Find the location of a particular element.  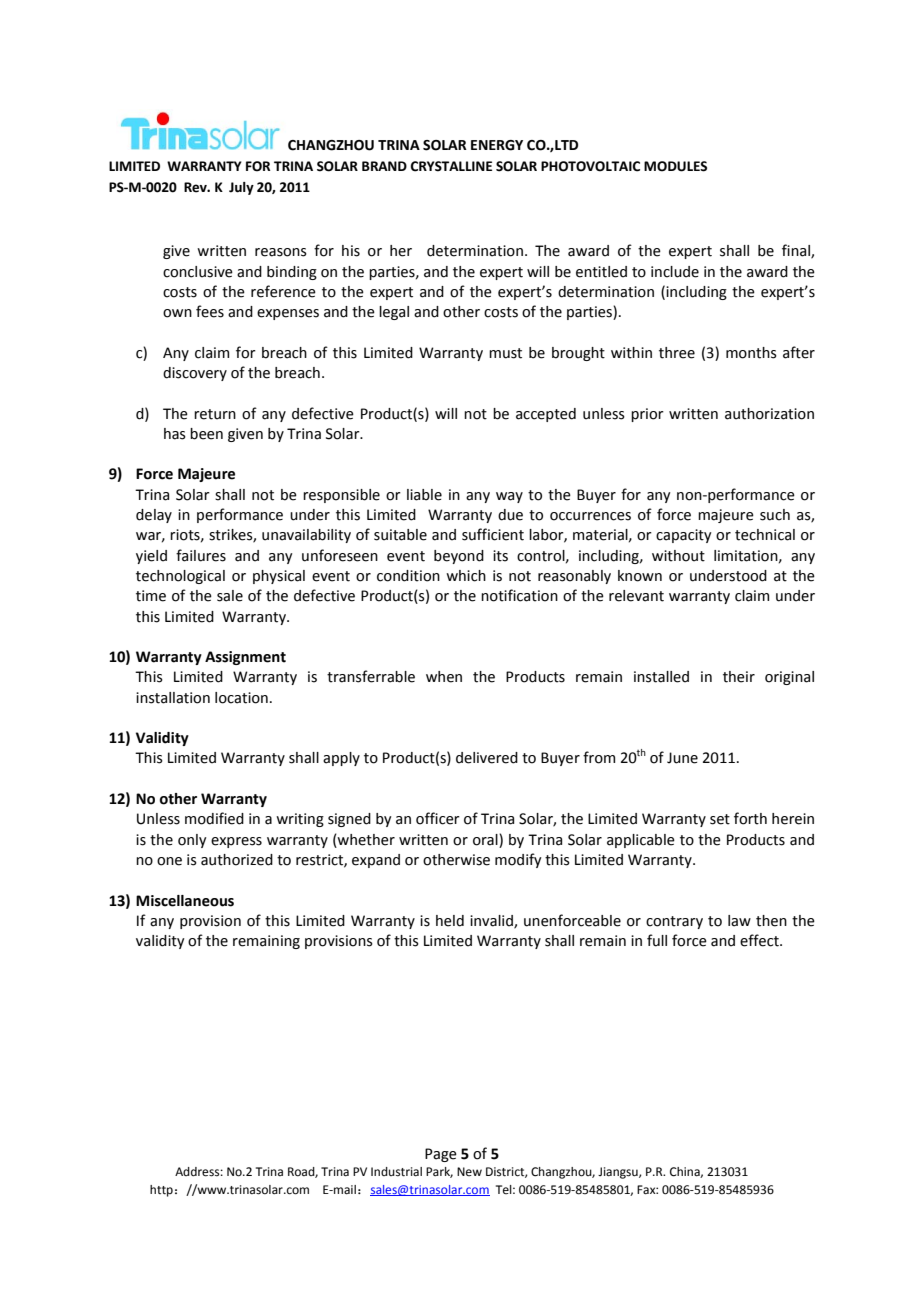

MODULES is located at coordinates (675, 166).
